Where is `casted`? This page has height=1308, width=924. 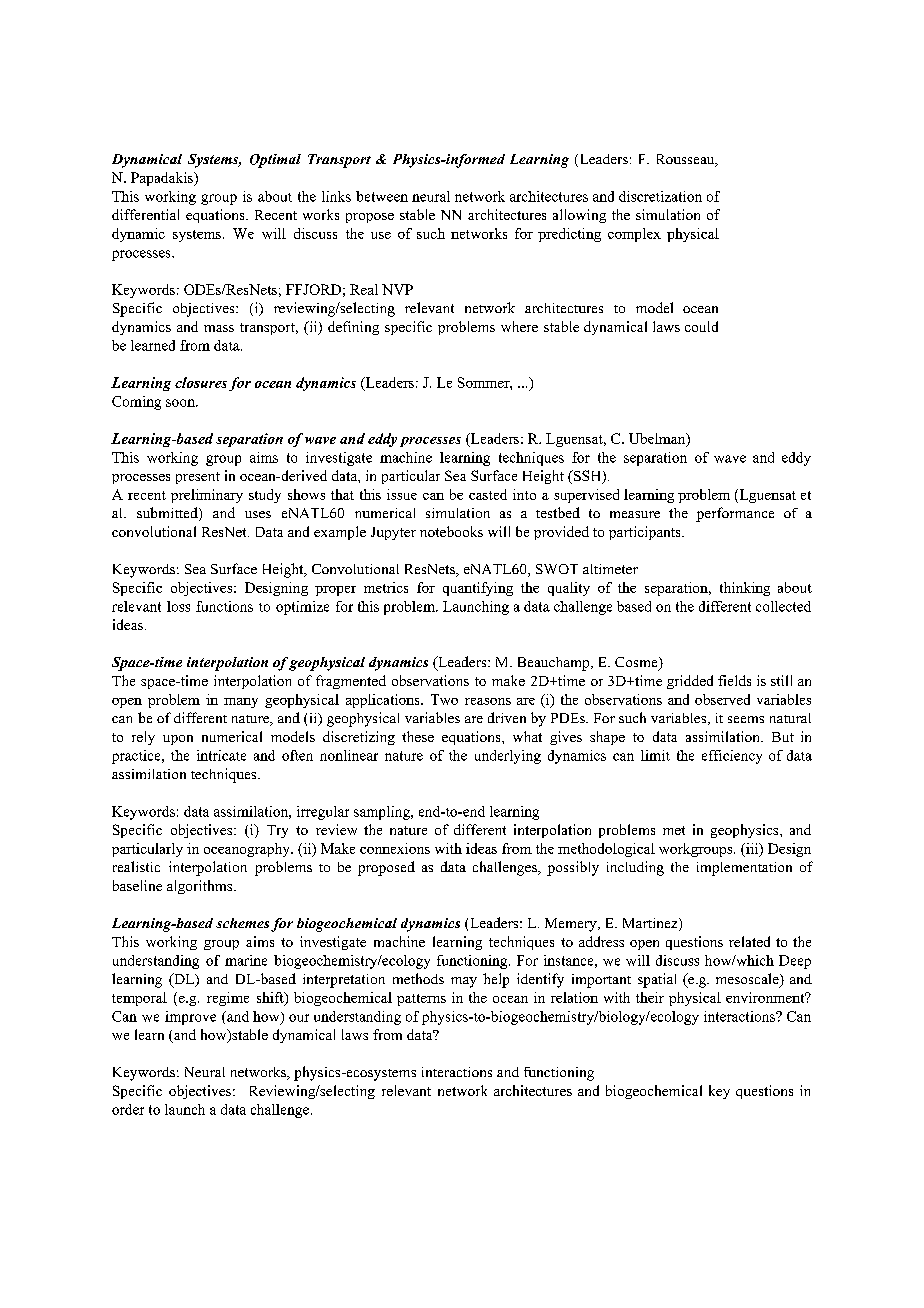
casted is located at coordinates (488, 494).
